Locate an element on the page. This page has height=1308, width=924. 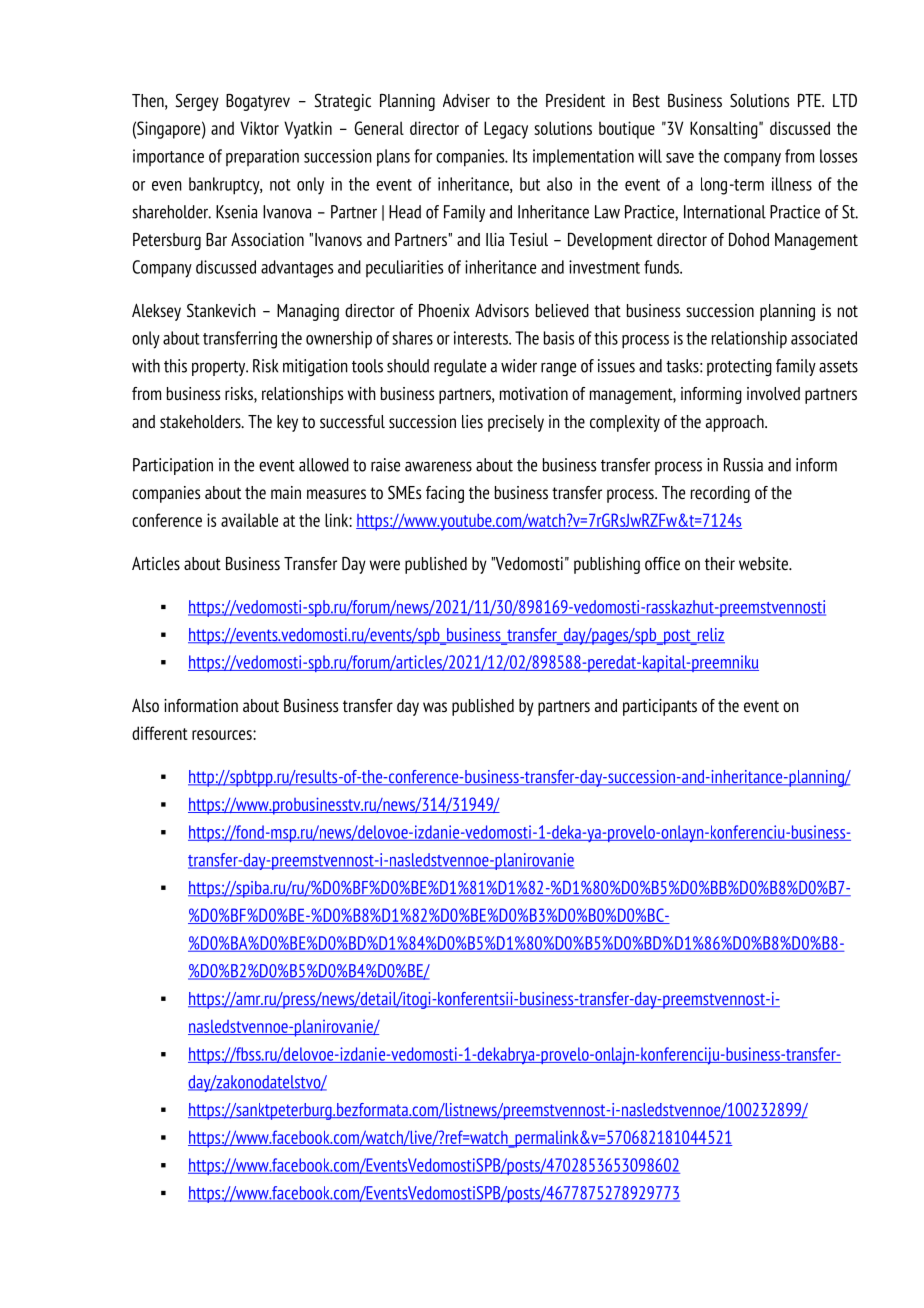
website is located at coordinates (764, 563).
